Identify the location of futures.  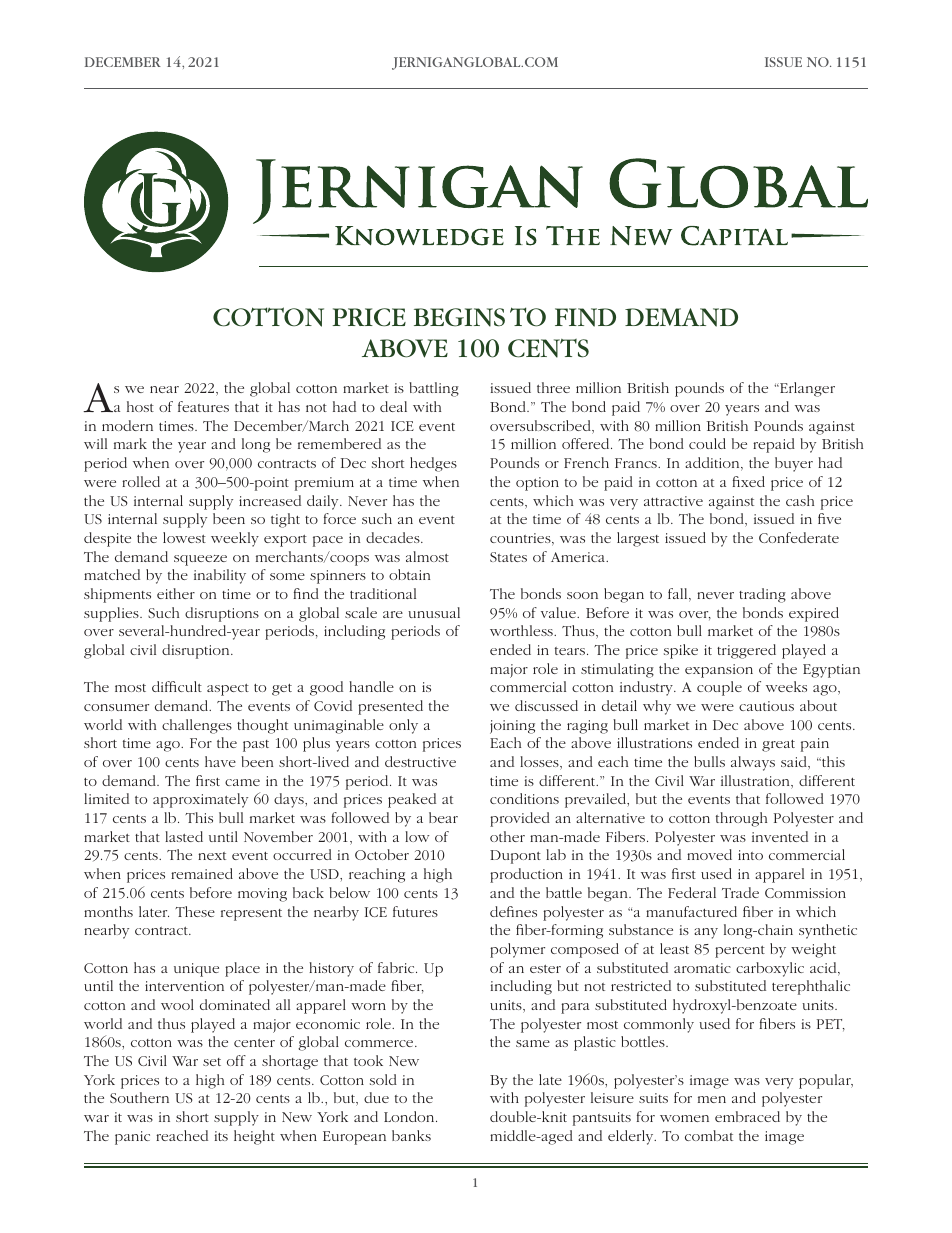
(415, 911).
